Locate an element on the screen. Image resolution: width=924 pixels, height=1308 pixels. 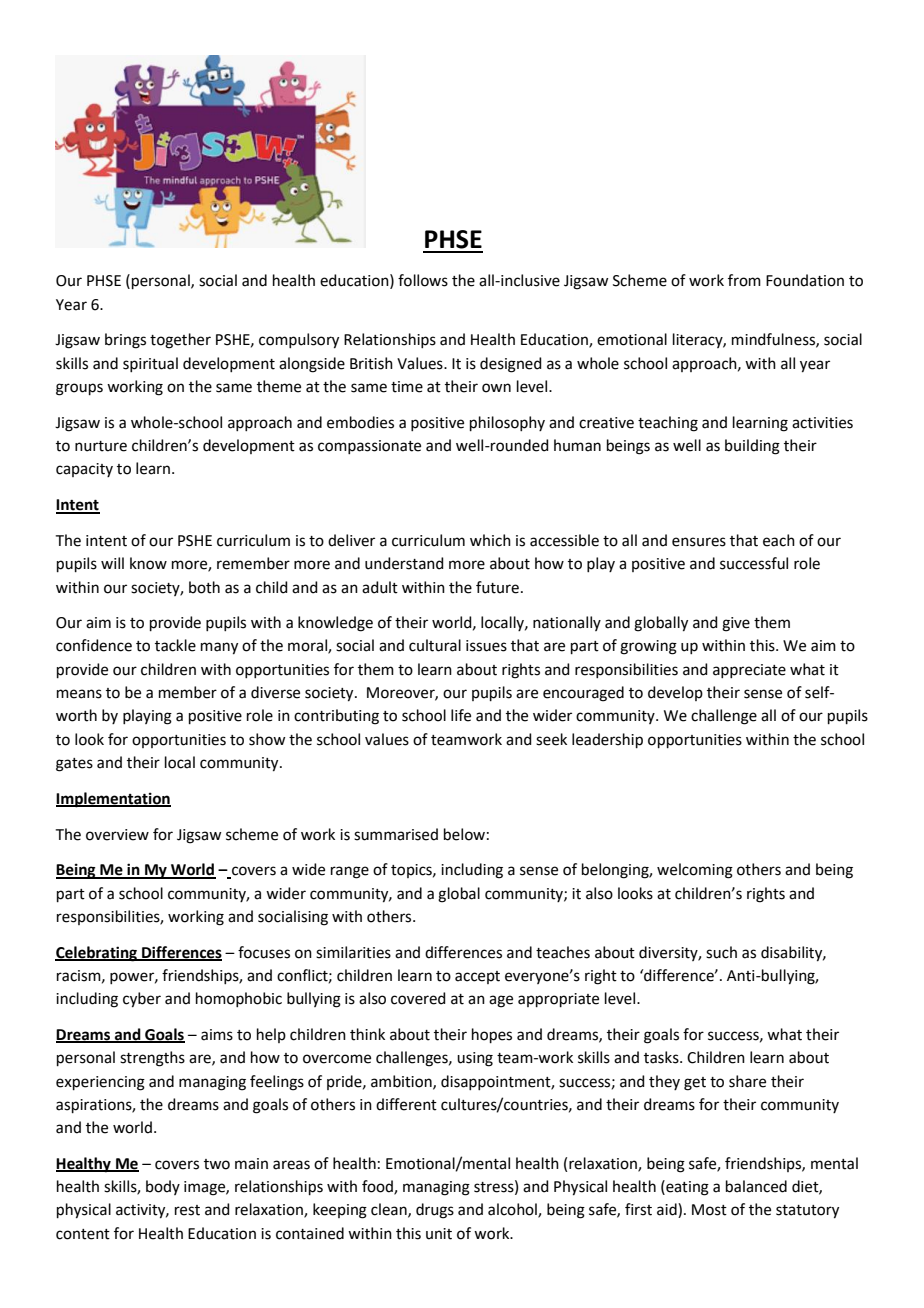
drugs is located at coordinates (435, 1211).
